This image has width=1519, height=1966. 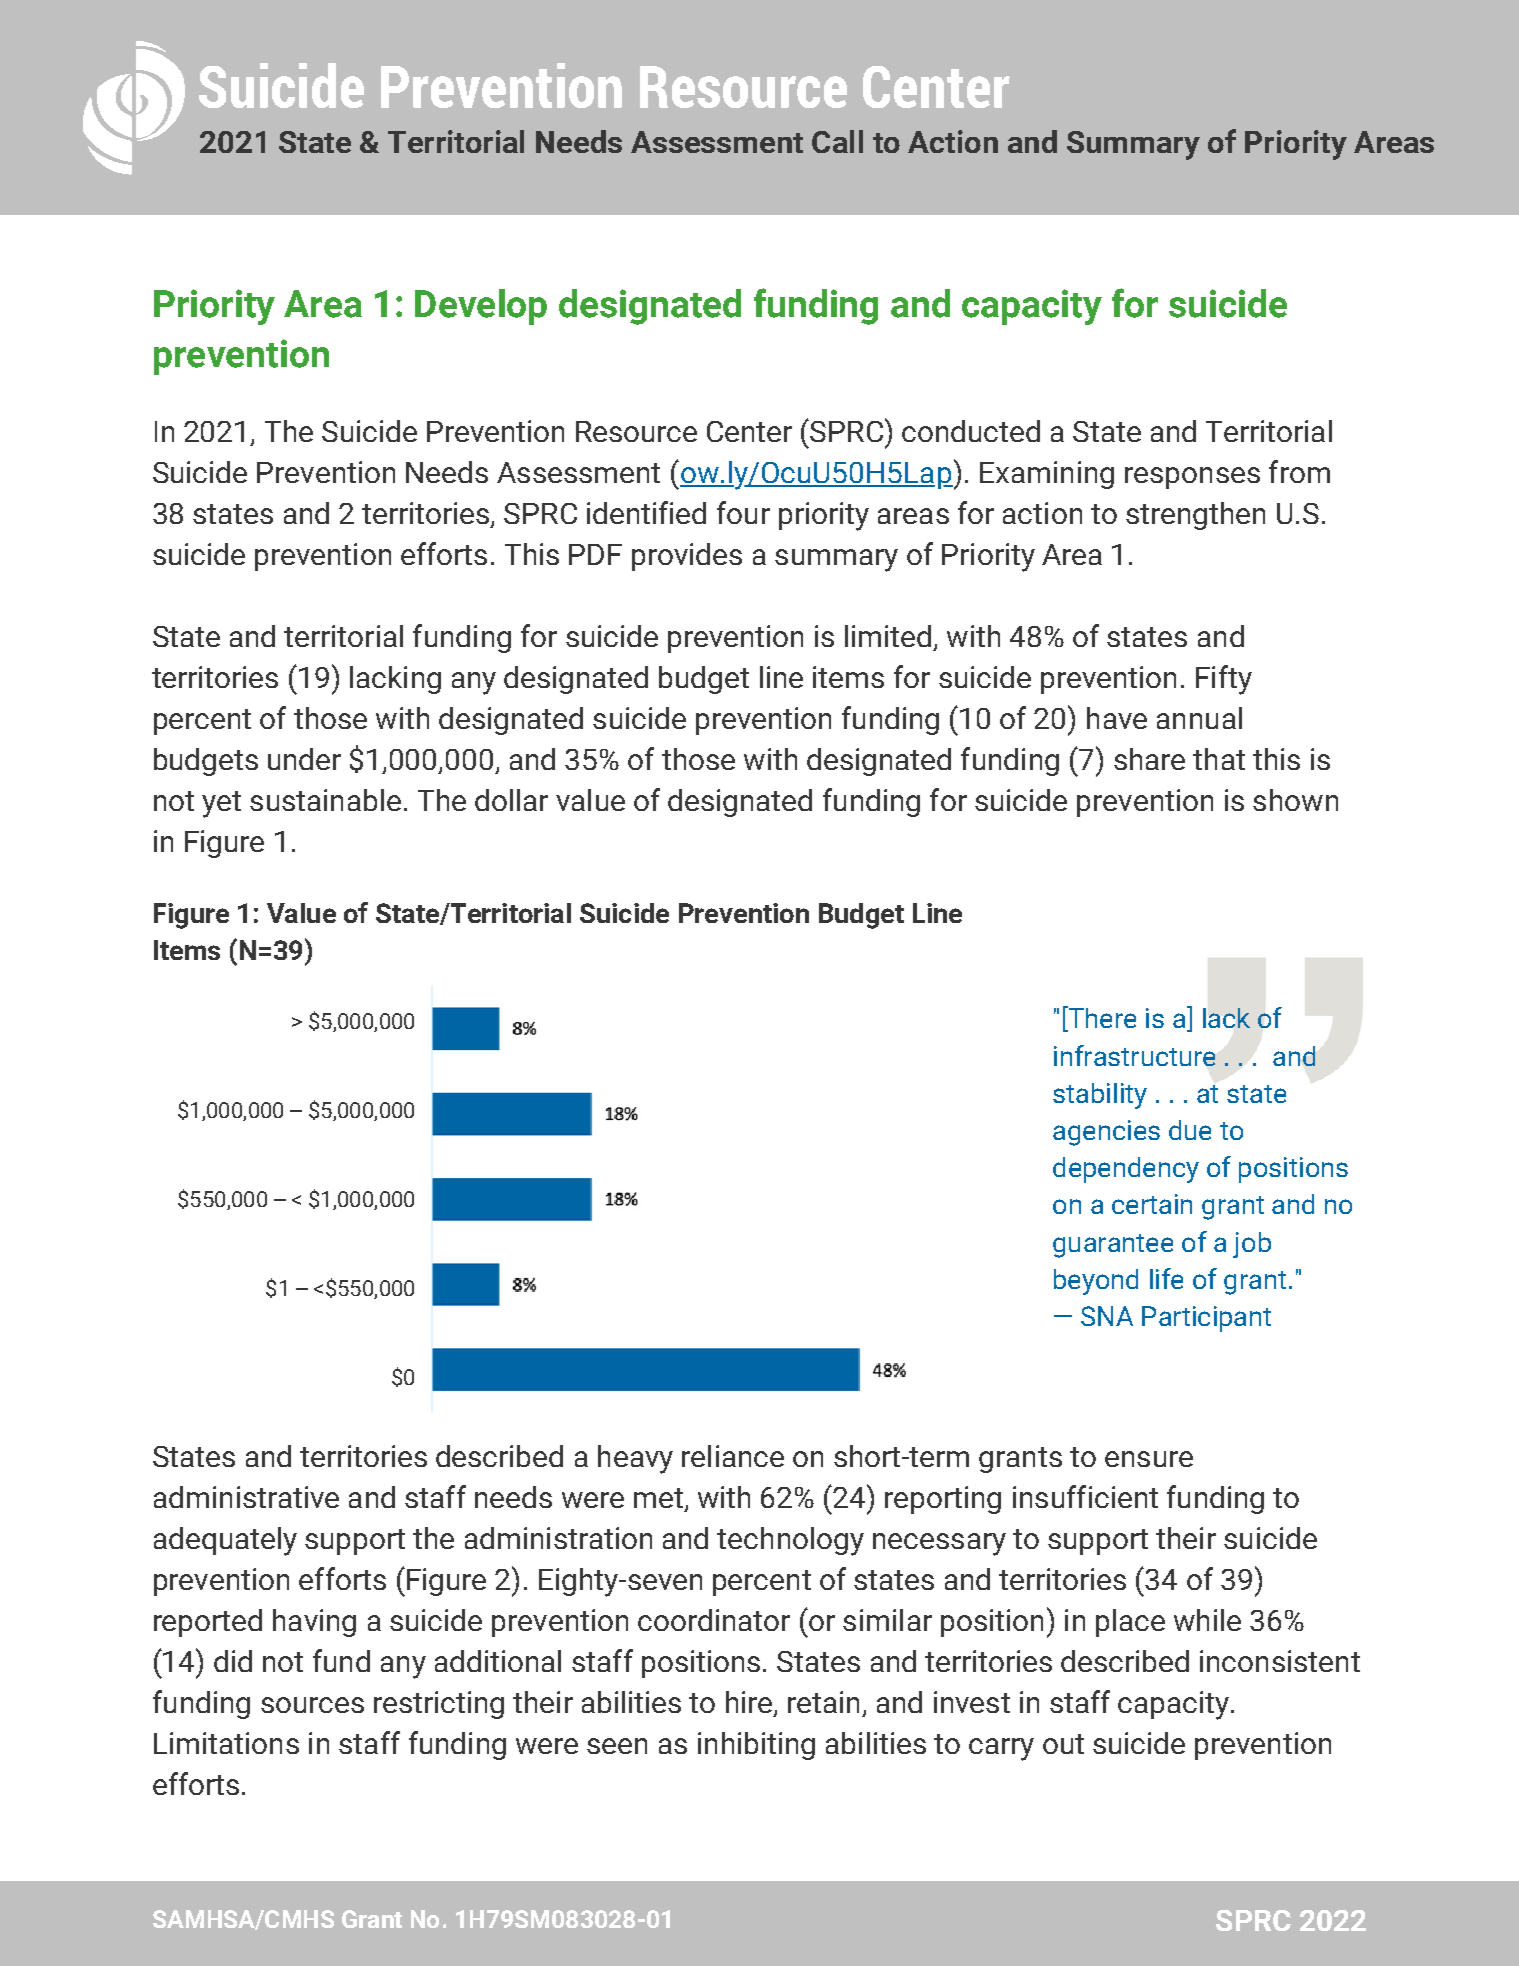 What do you see at coordinates (511, 800) in the image?
I see `dollar` at bounding box center [511, 800].
